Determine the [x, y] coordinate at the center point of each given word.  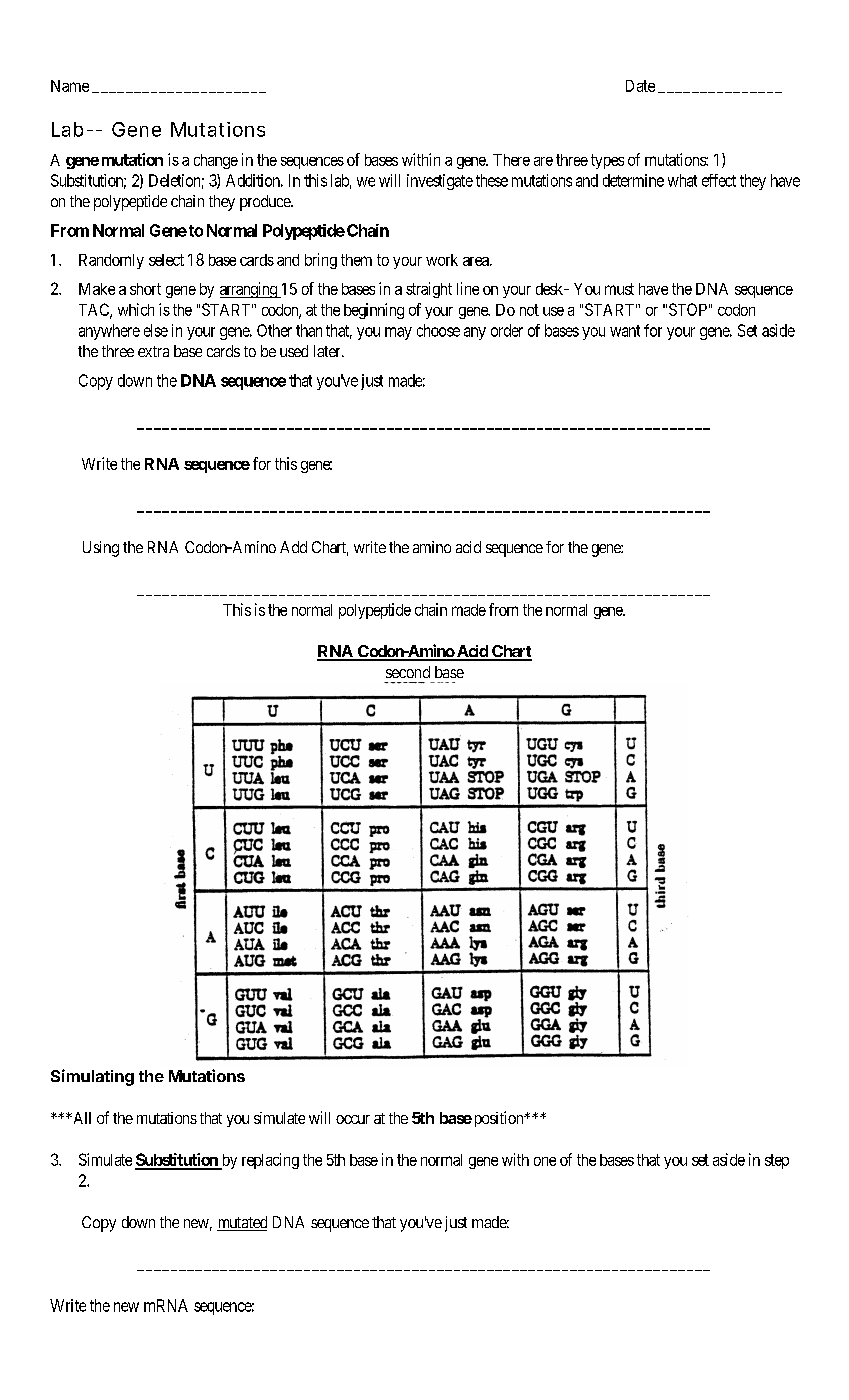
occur [353, 1119]
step [777, 1161]
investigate [440, 182]
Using [101, 549]
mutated [242, 1223]
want [625, 331]
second [408, 672]
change [216, 161]
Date [640, 86]
